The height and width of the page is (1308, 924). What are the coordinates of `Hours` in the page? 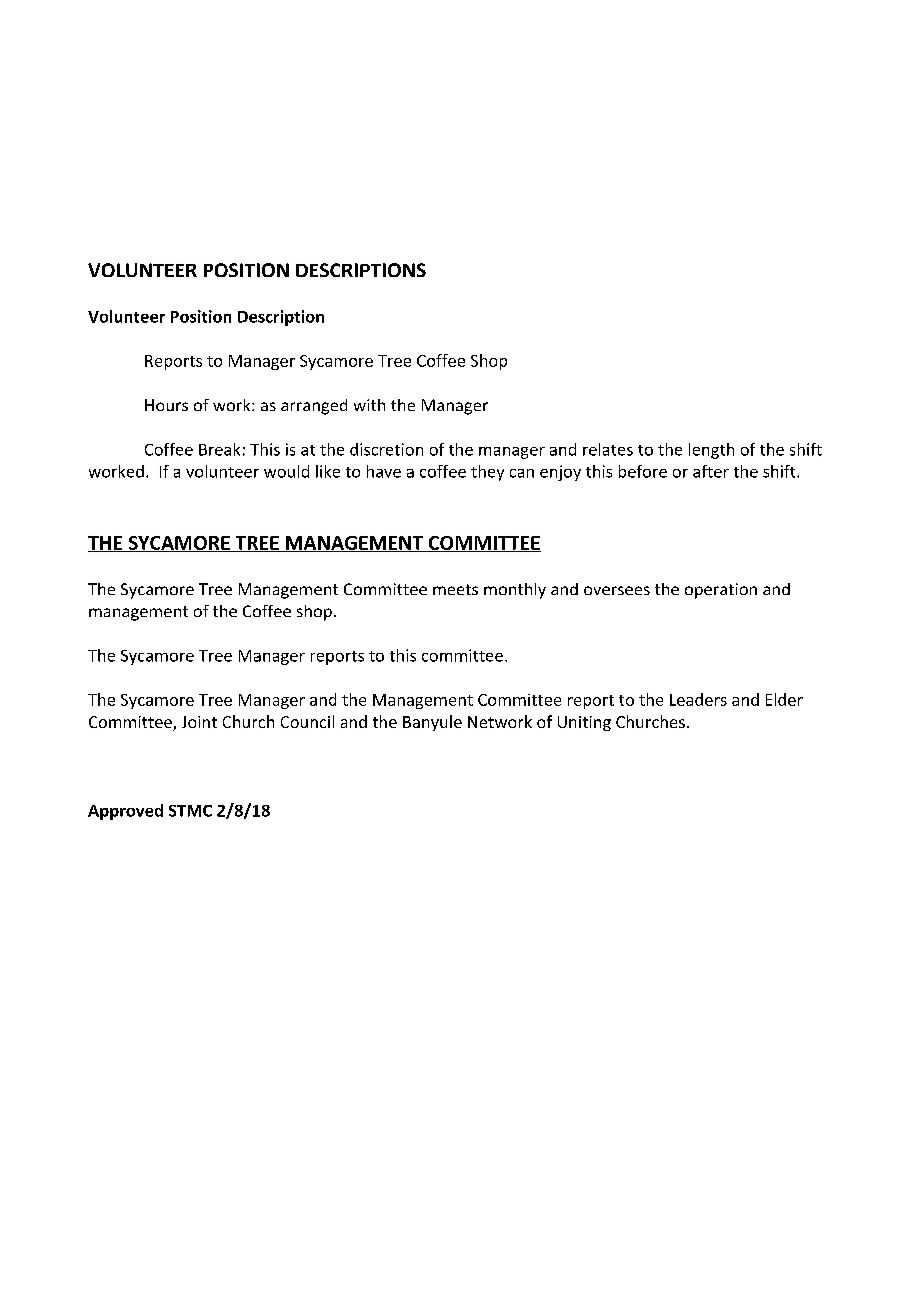 It's located at (166, 405).
